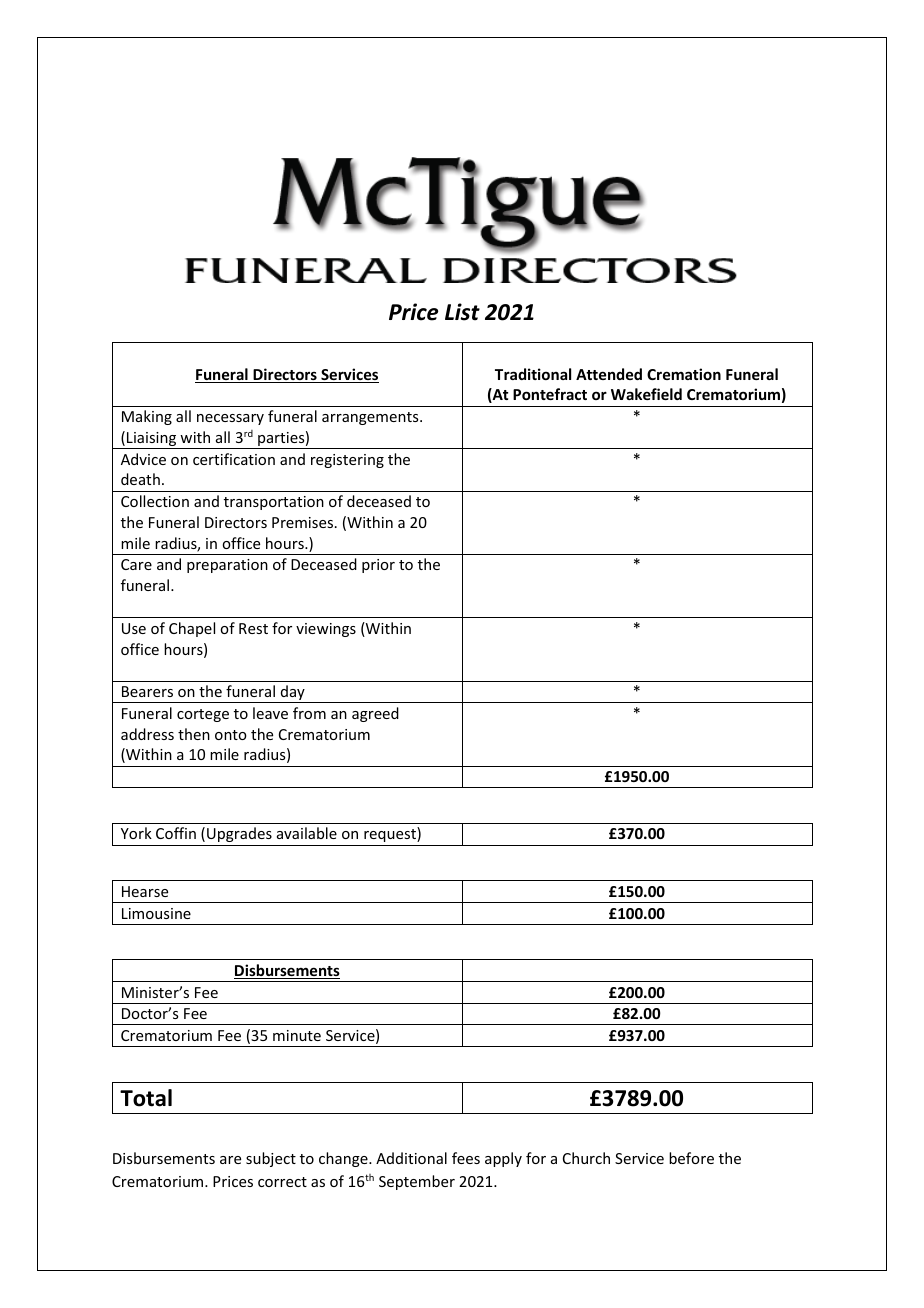 This screenshot has height=1308, width=924. What do you see at coordinates (391, 834) in the screenshot?
I see `request` at bounding box center [391, 834].
